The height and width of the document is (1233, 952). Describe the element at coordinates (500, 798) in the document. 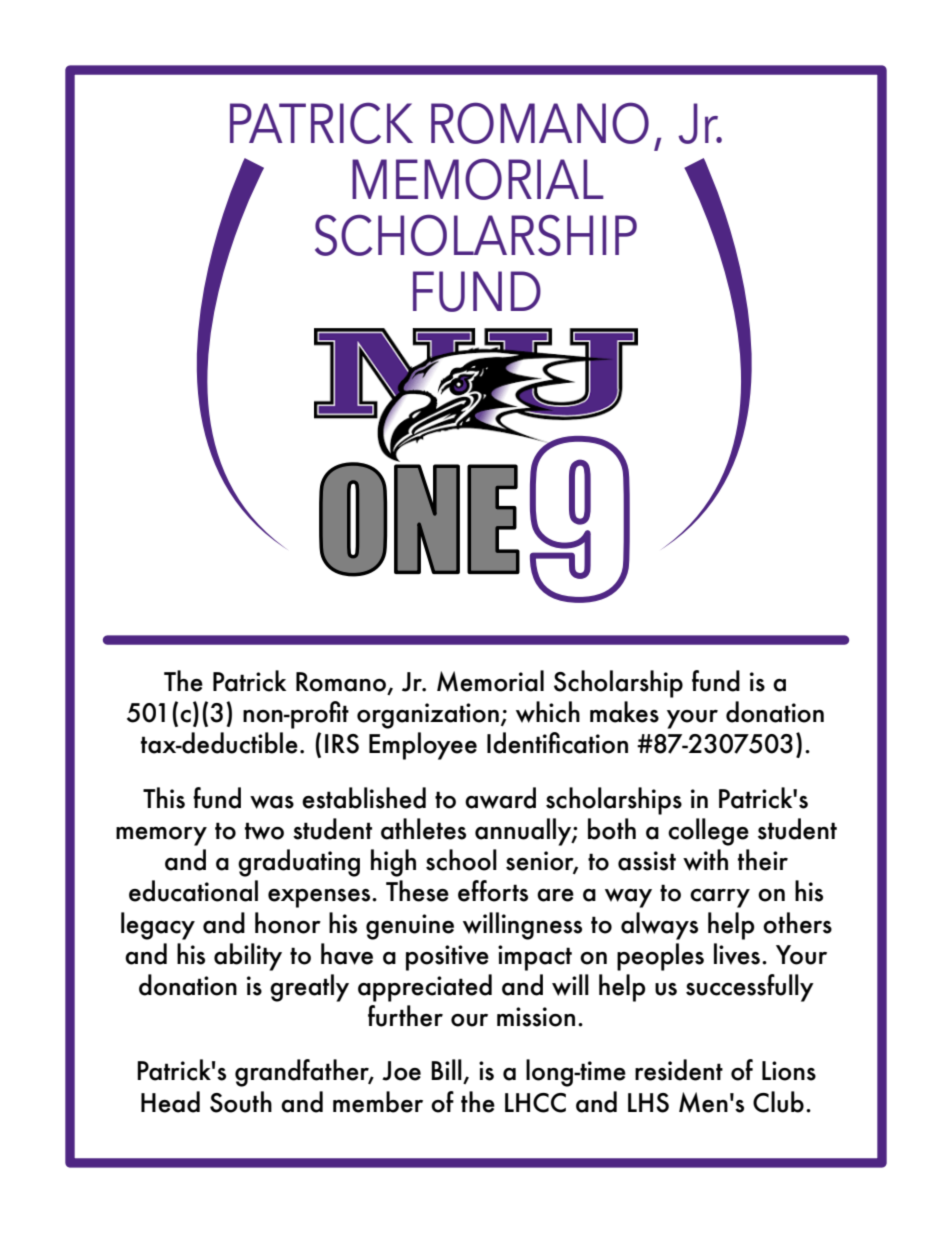

I see `award` at that location.
